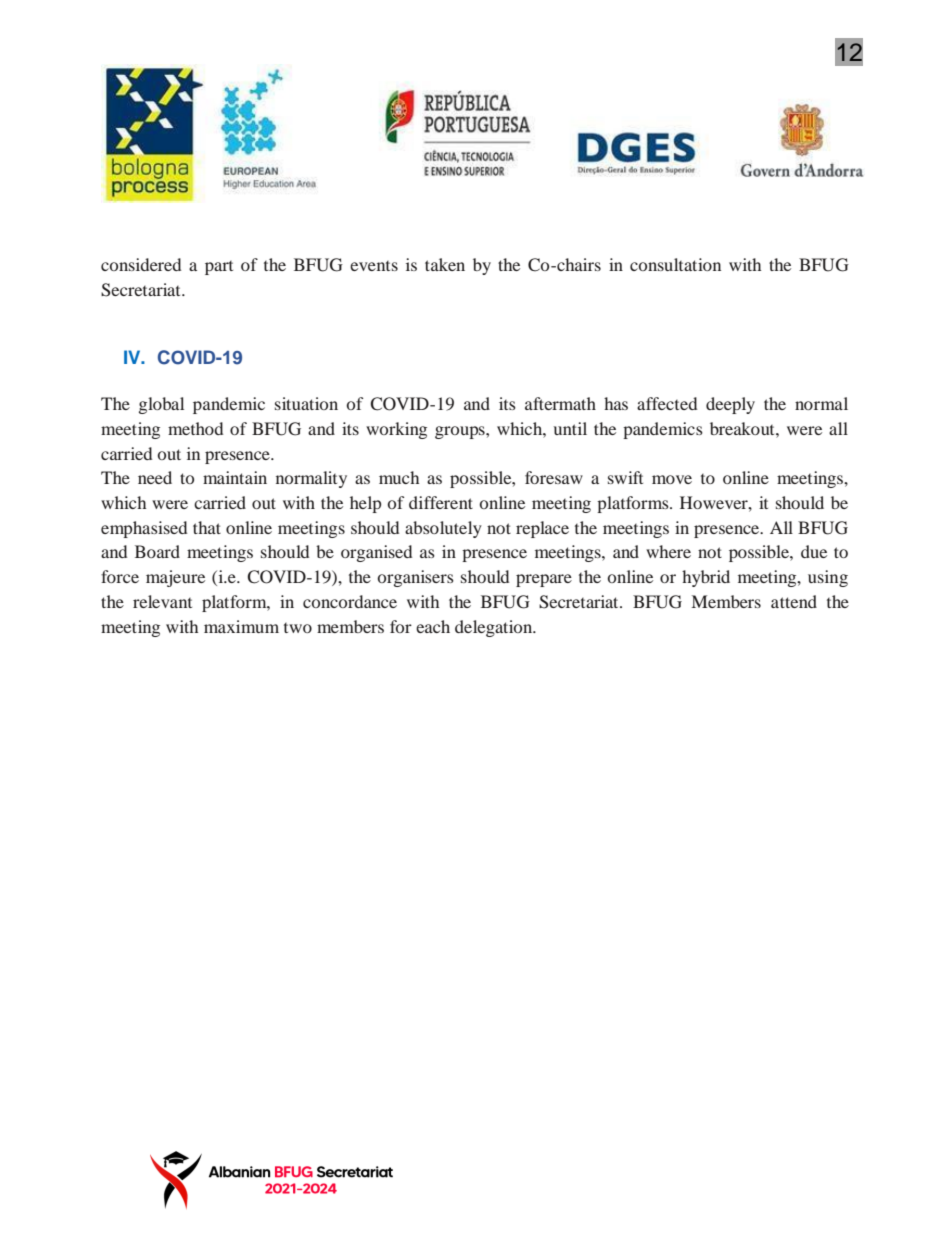  What do you see at coordinates (794, 601) in the screenshot?
I see `attend` at bounding box center [794, 601].
